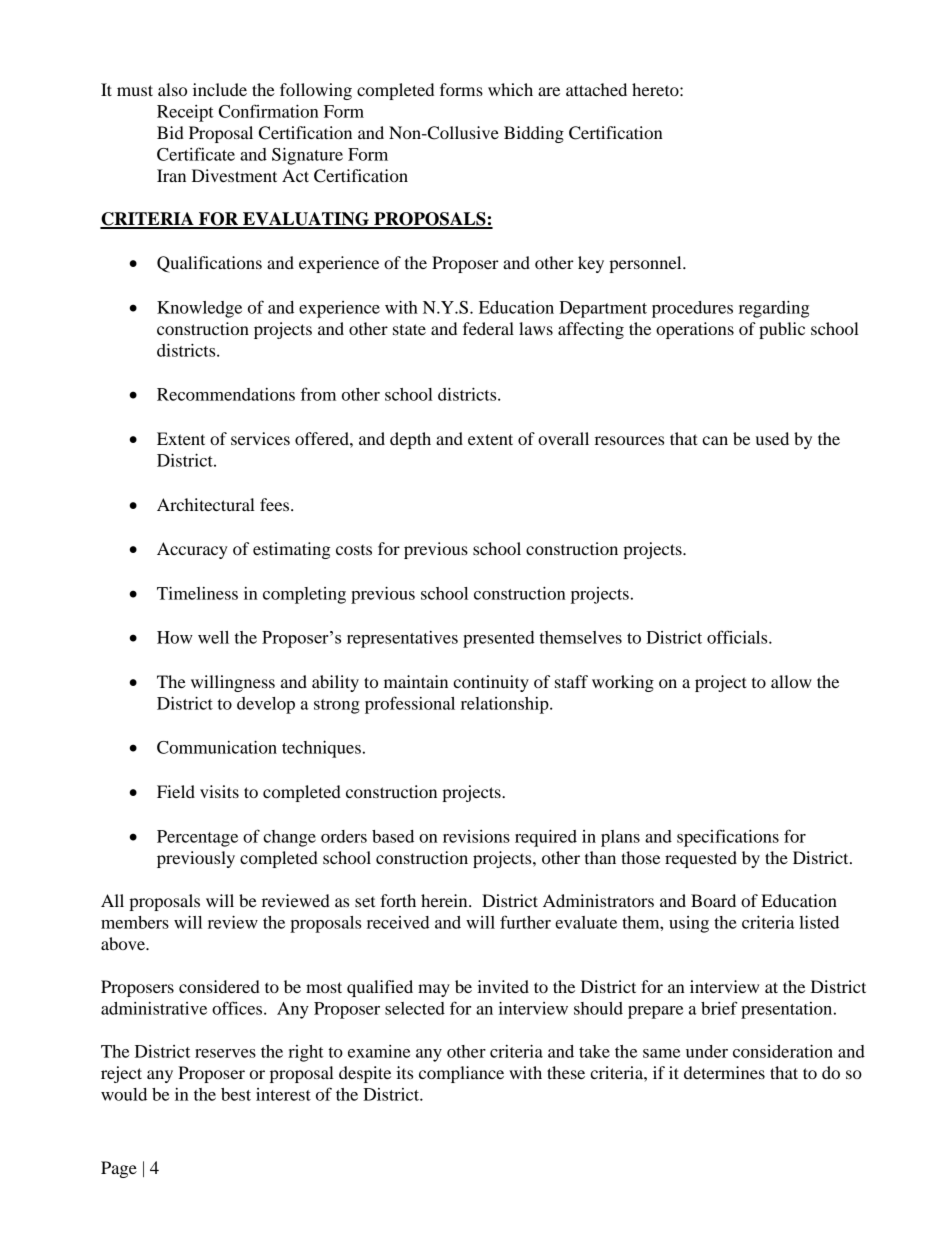 The width and height of the screenshot is (952, 1233). I want to click on costs, so click(354, 550).
